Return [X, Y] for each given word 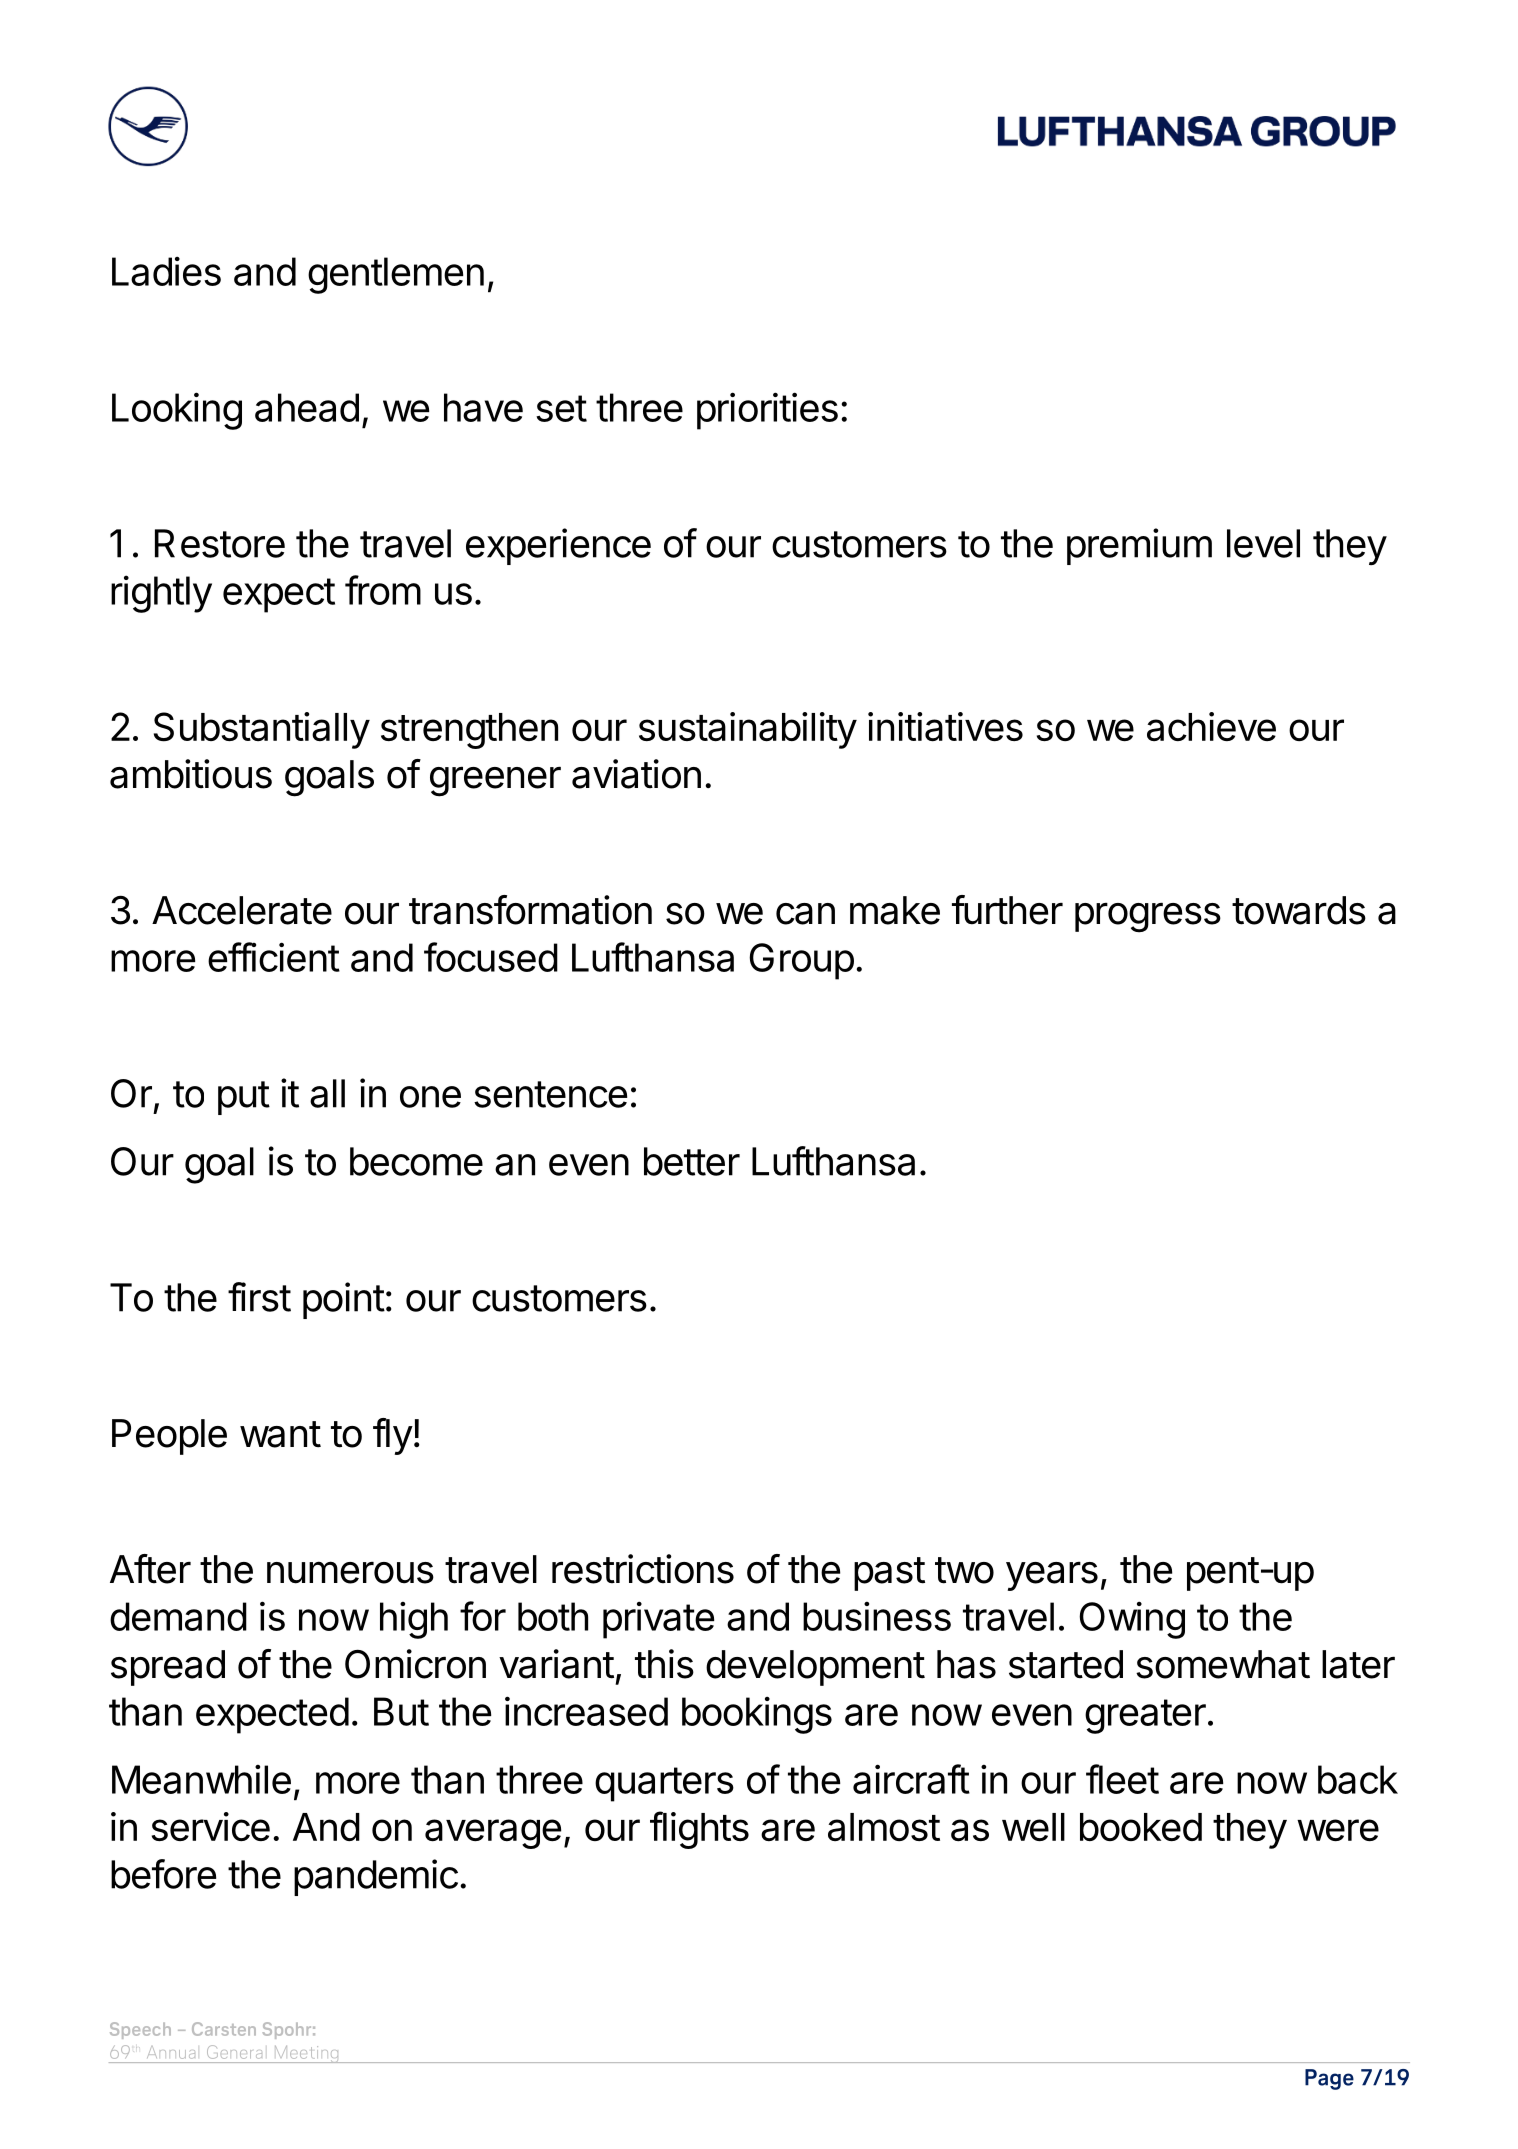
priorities [767, 411]
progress [1148, 918]
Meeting [306, 2054]
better [692, 1161]
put [244, 1098]
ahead [307, 407]
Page [1329, 2079]
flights [699, 1830]
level [1263, 543]
